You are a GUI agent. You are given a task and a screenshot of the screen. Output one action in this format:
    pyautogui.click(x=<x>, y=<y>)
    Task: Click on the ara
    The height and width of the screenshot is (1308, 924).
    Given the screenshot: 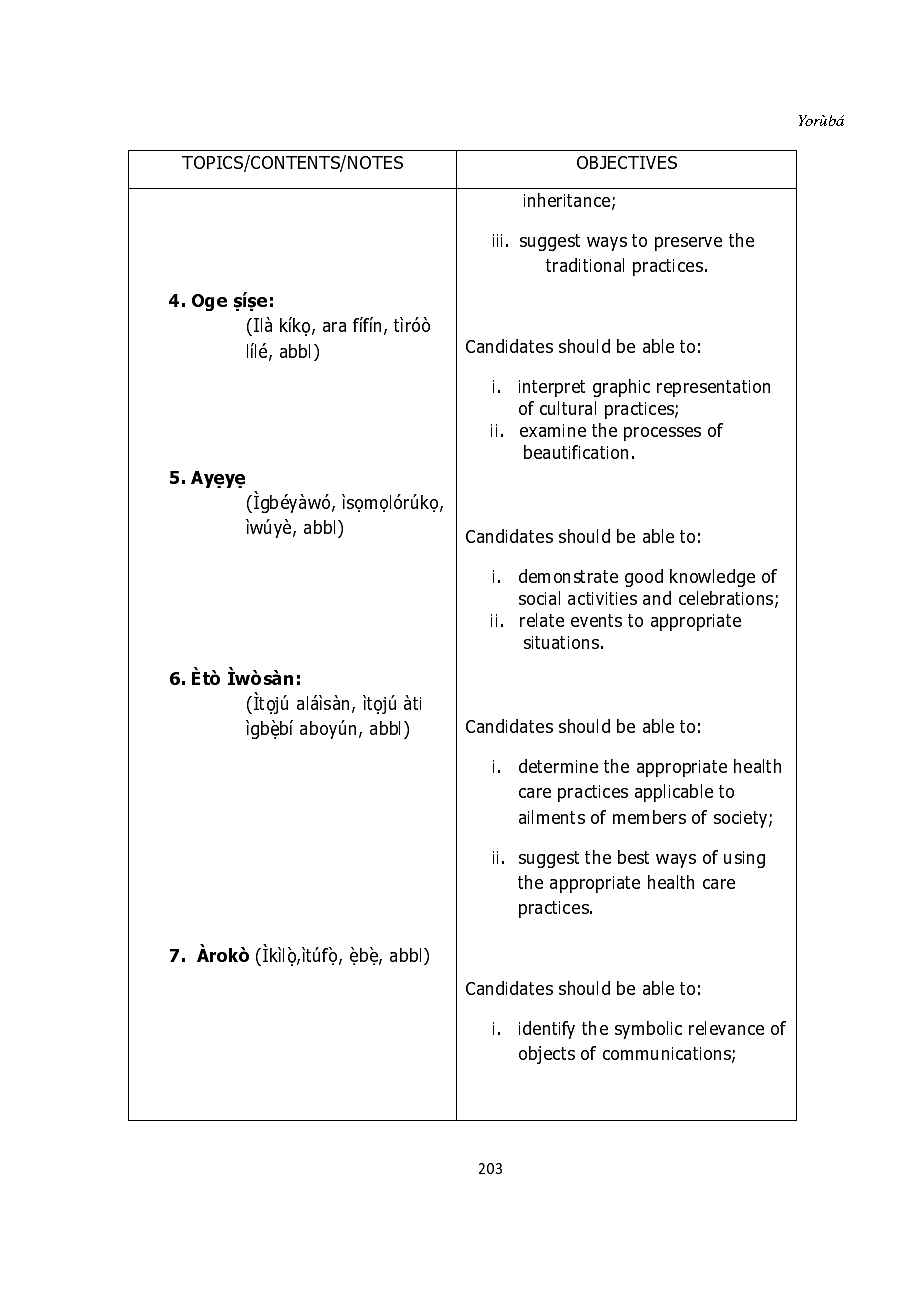 What is the action you would take?
    pyautogui.click(x=334, y=327)
